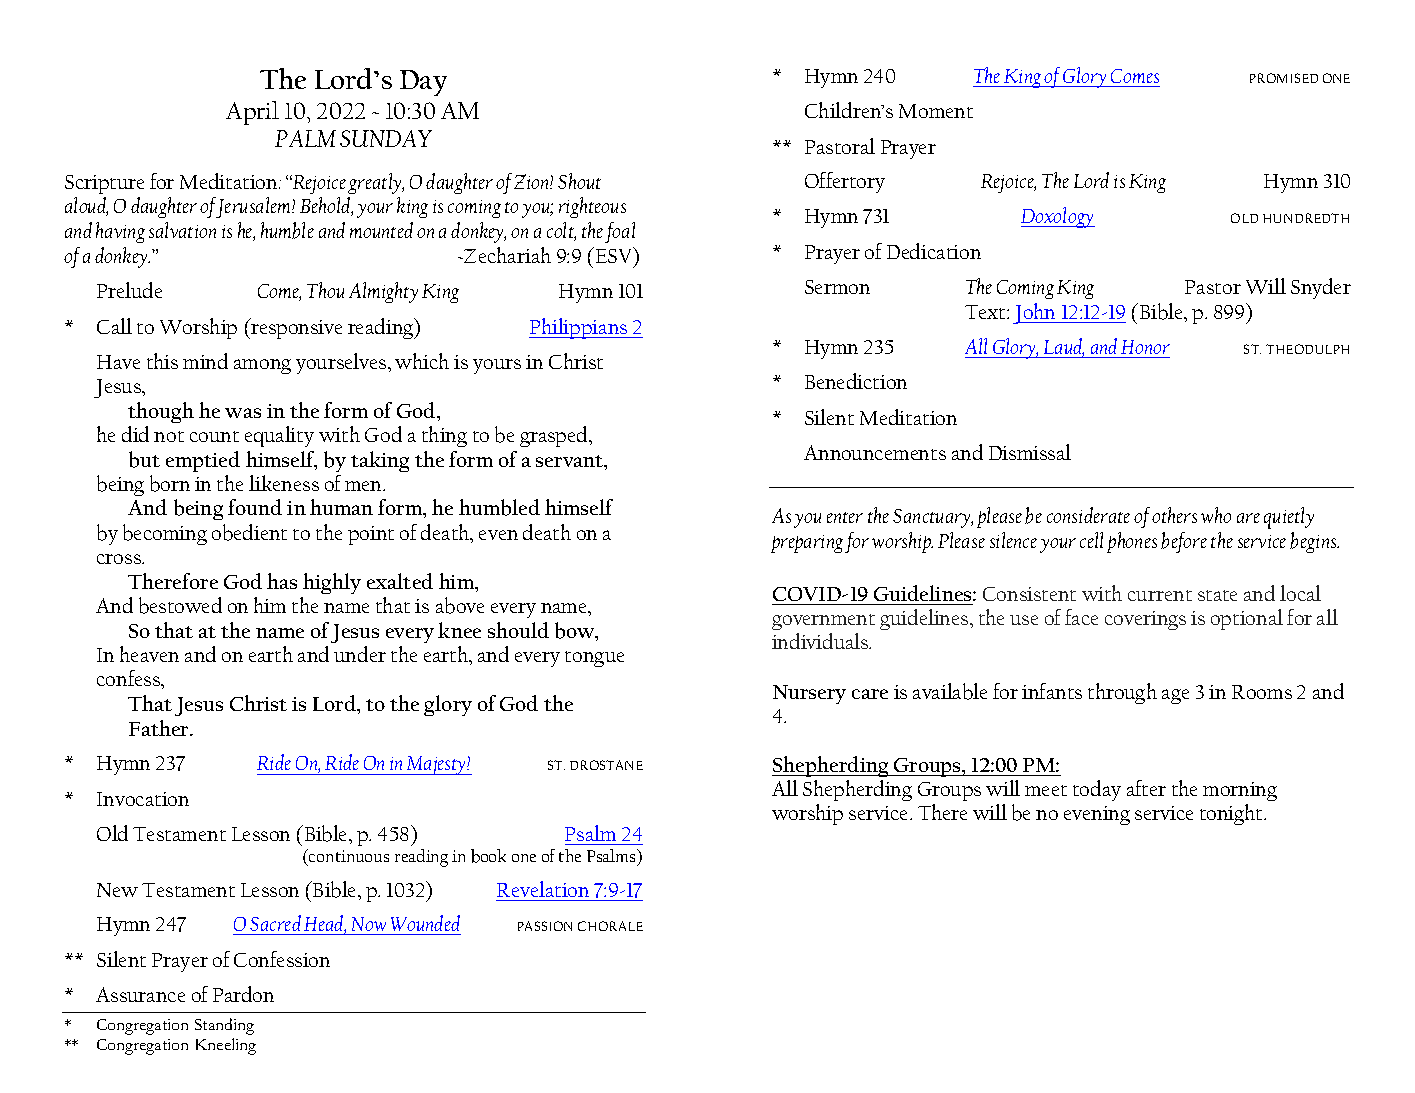 This image has height=1093, width=1415. What do you see at coordinates (295, 328) in the image?
I see `responsive` at bounding box center [295, 328].
